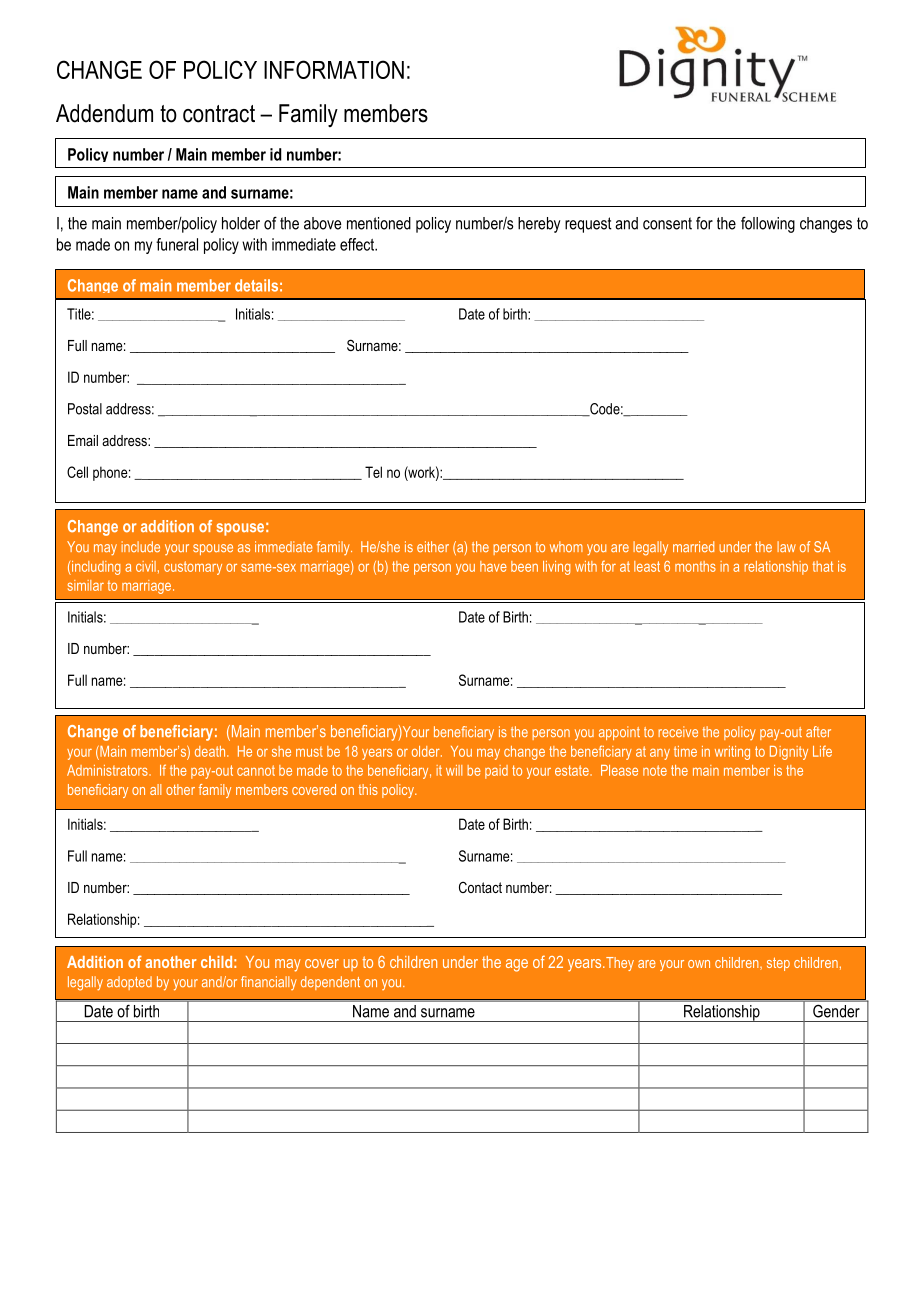 The width and height of the document is (924, 1308). Describe the element at coordinates (334, 69) in the document. I see `INFORMATION` at that location.
